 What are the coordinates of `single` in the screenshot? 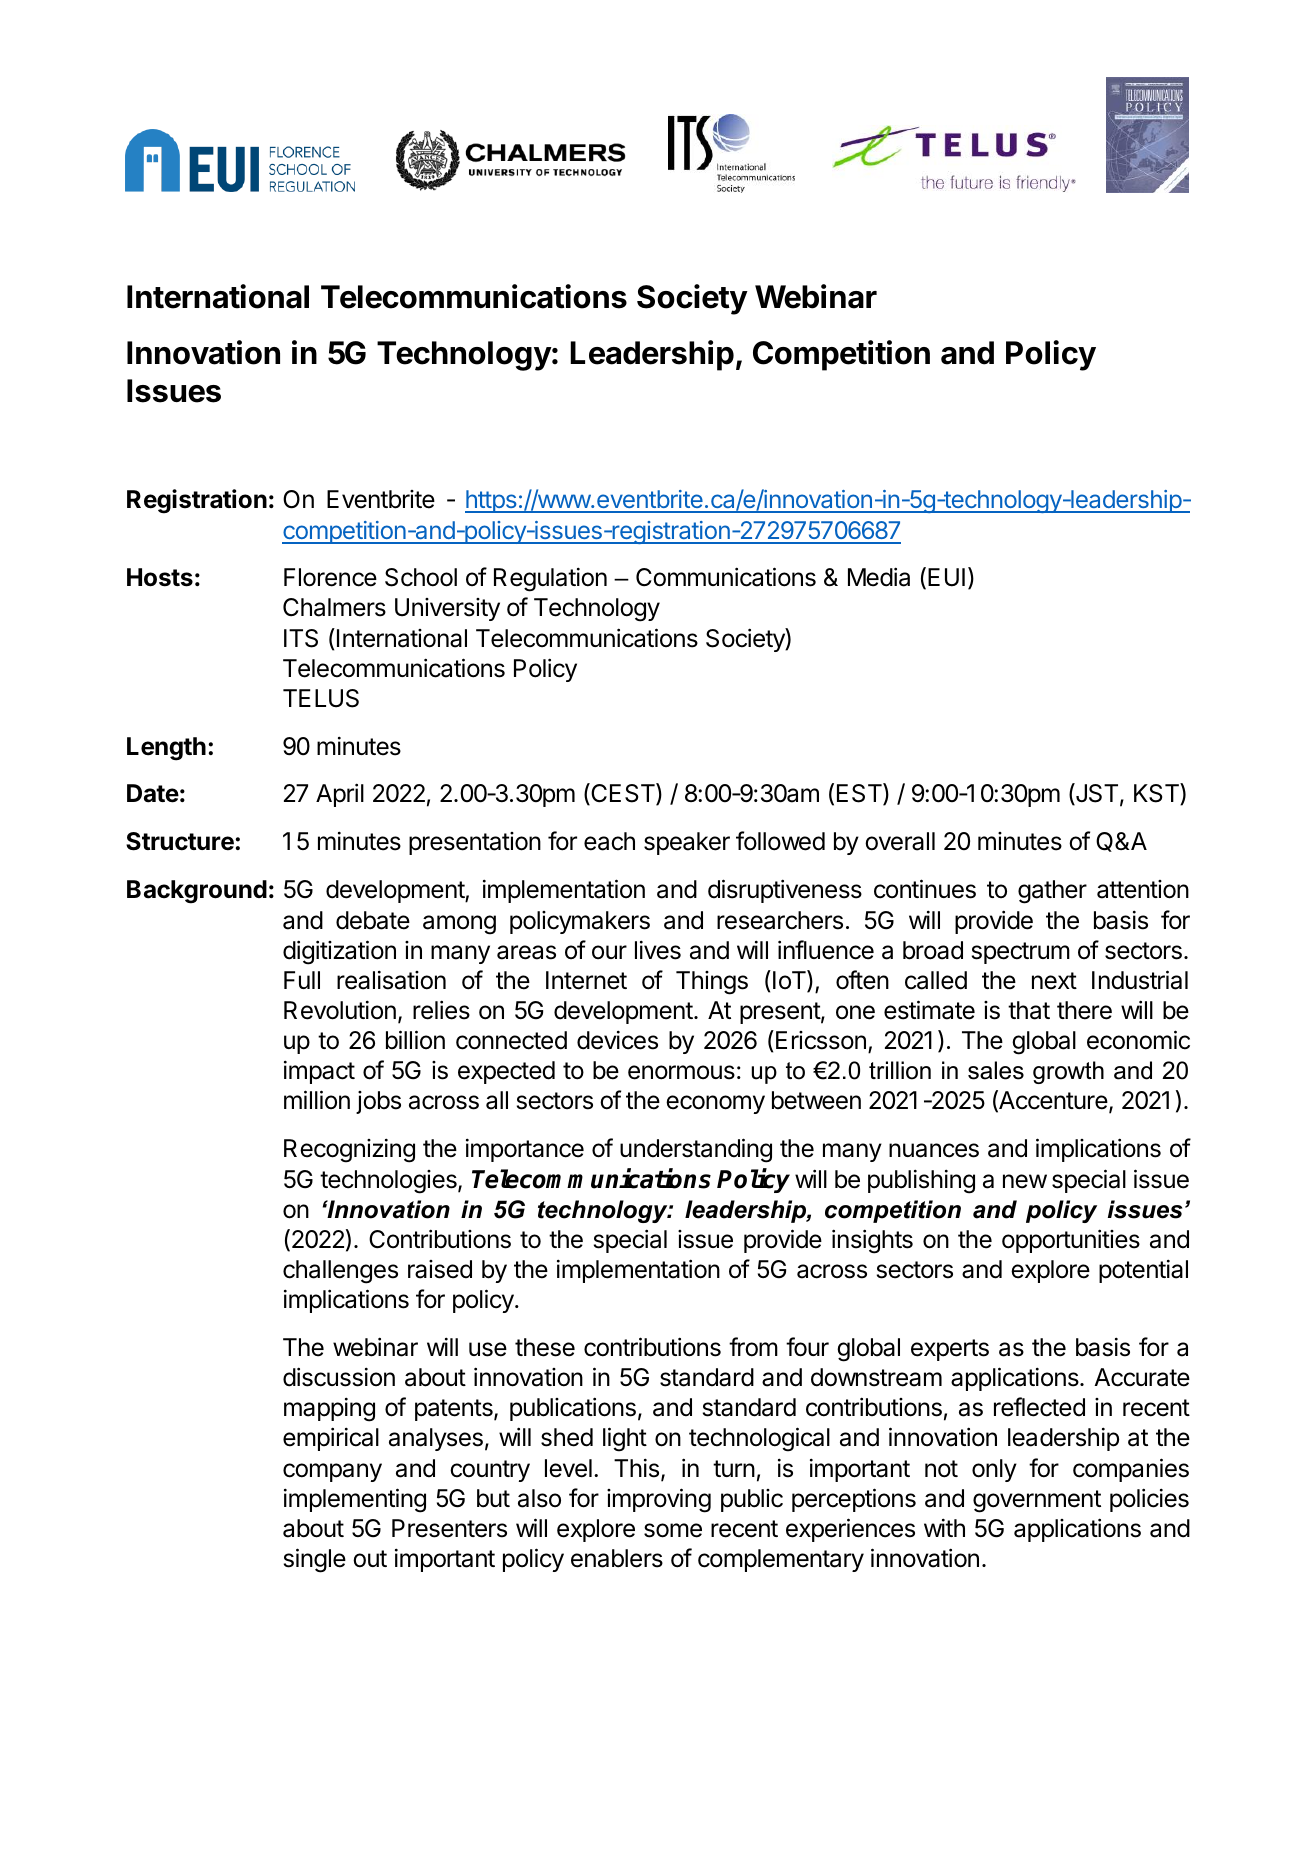 It's located at (315, 1560).
